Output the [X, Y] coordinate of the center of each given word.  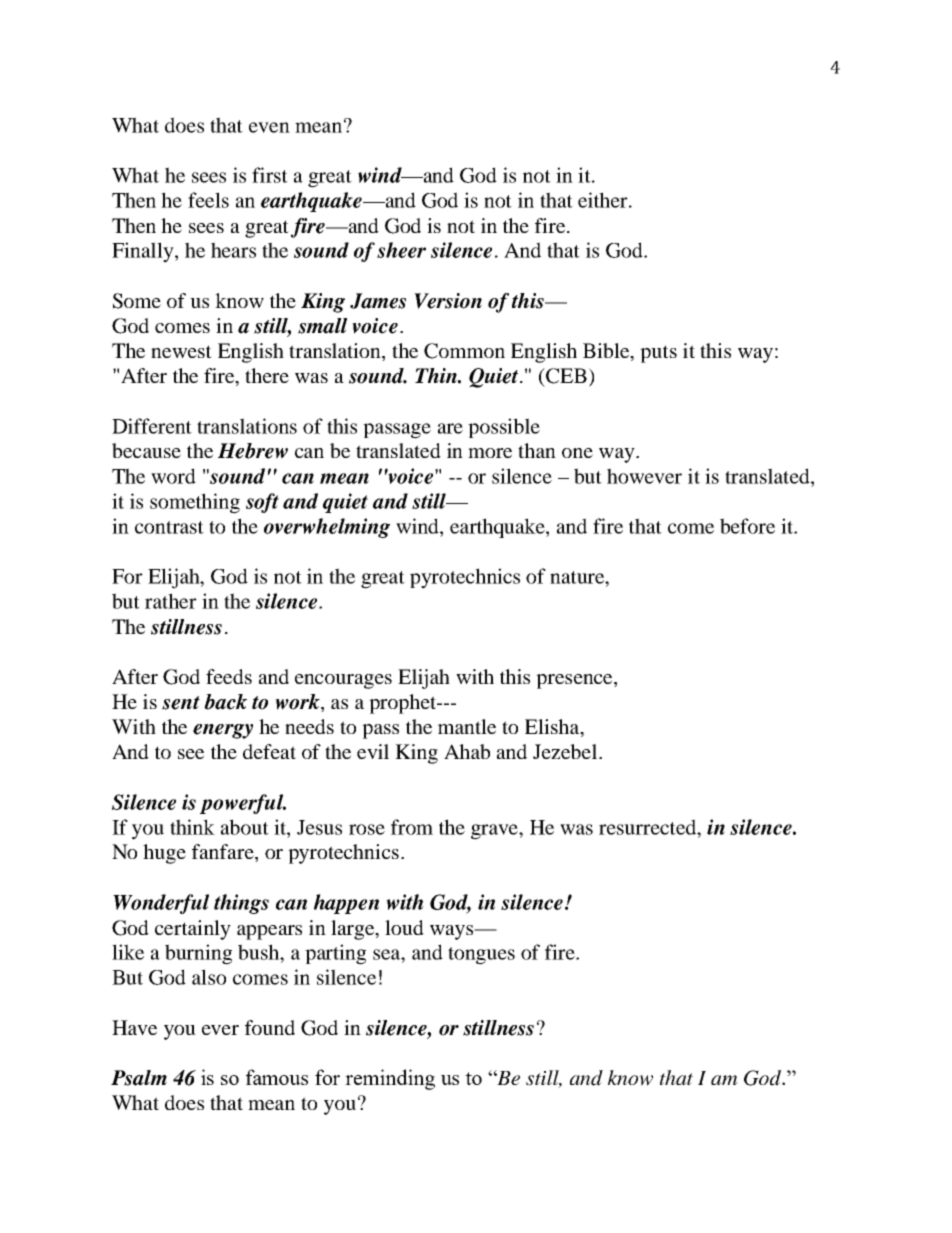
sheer [401, 250]
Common [464, 351]
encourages [343, 681]
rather [171, 601]
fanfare [224, 853]
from [412, 827]
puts [658, 354]
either [604, 200]
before [747, 526]
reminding [390, 1079]
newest [181, 351]
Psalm [139, 1078]
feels [208, 200]
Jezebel [566, 751]
